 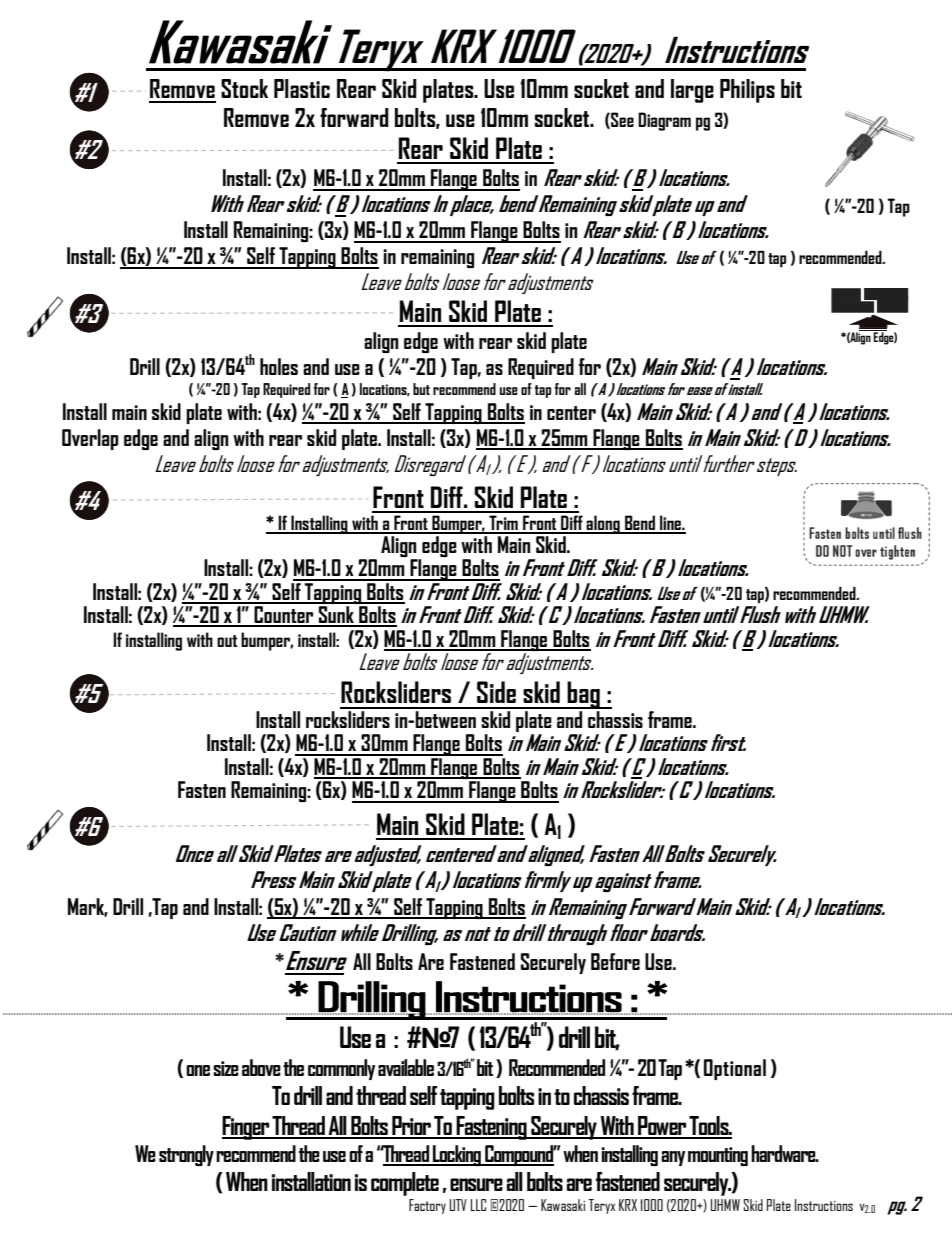 What do you see at coordinates (227, 641) in the screenshot?
I see `out` at bounding box center [227, 641].
